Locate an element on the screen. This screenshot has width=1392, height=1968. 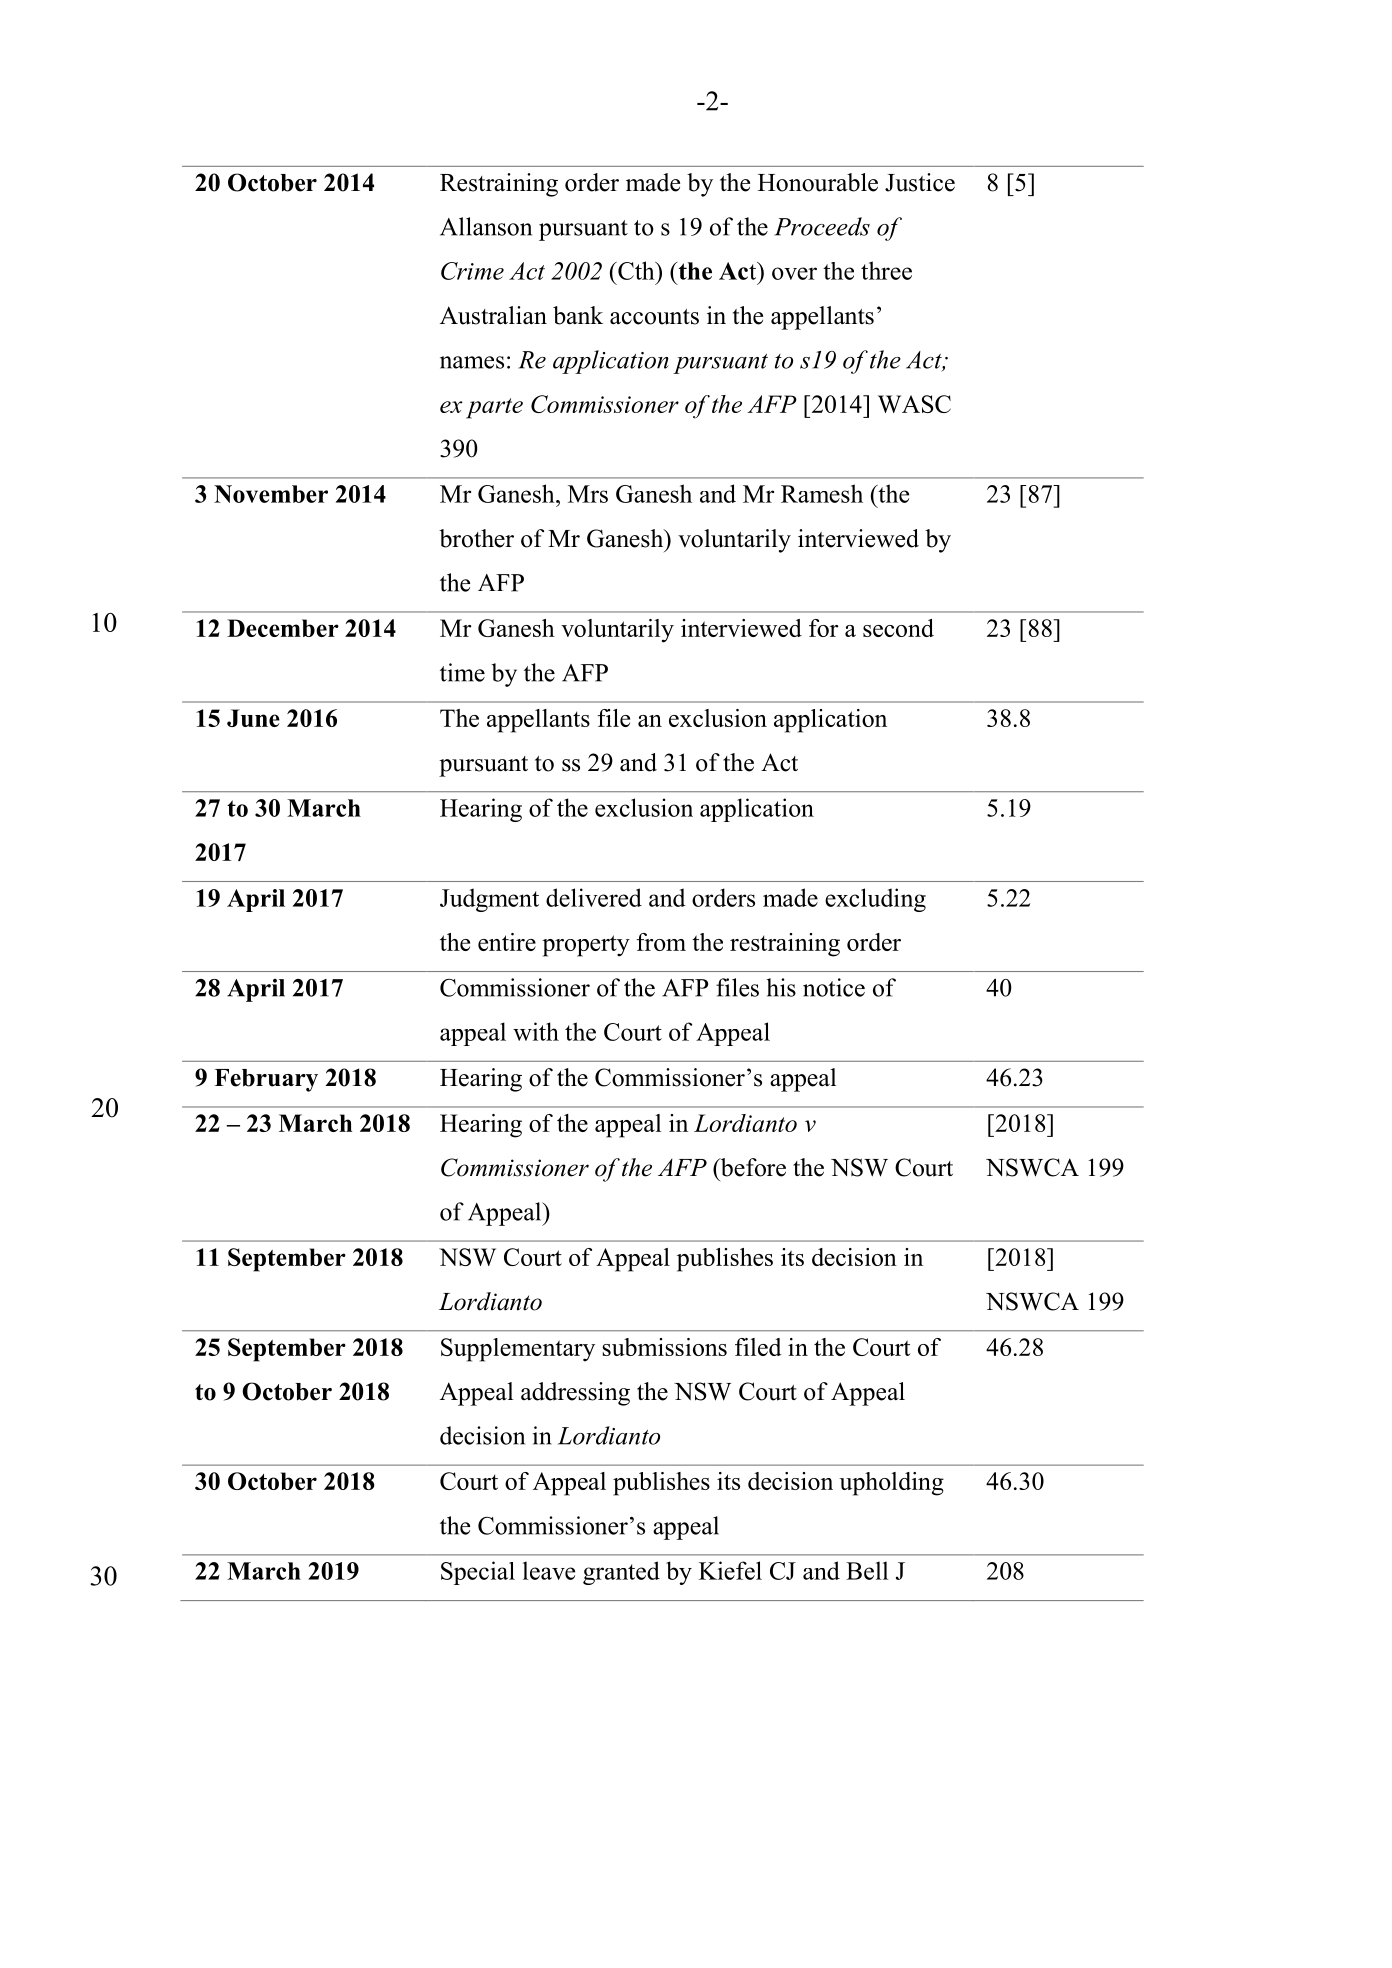
excluding is located at coordinates (875, 900).
